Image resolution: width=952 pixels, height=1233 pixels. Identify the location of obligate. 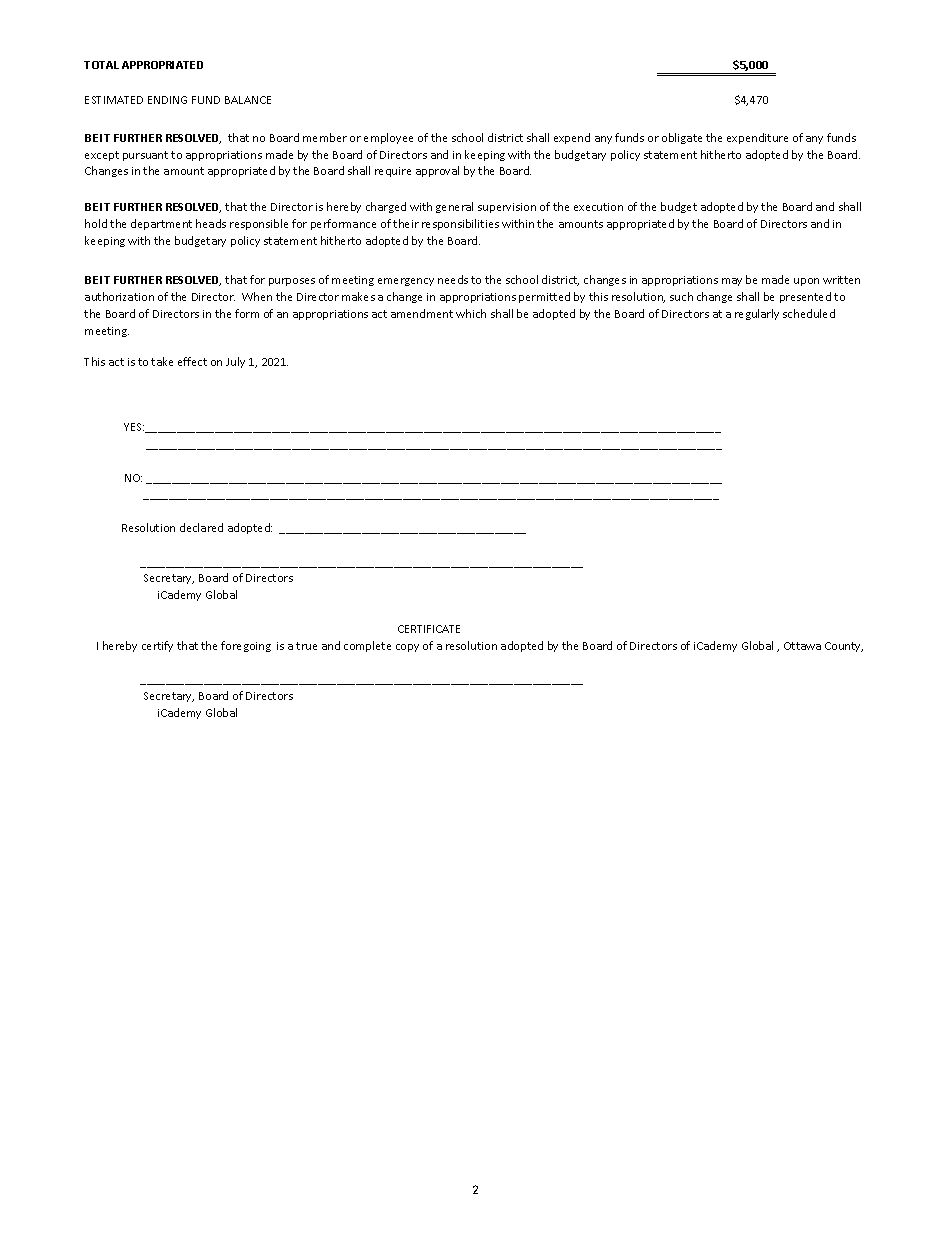
(682, 138).
